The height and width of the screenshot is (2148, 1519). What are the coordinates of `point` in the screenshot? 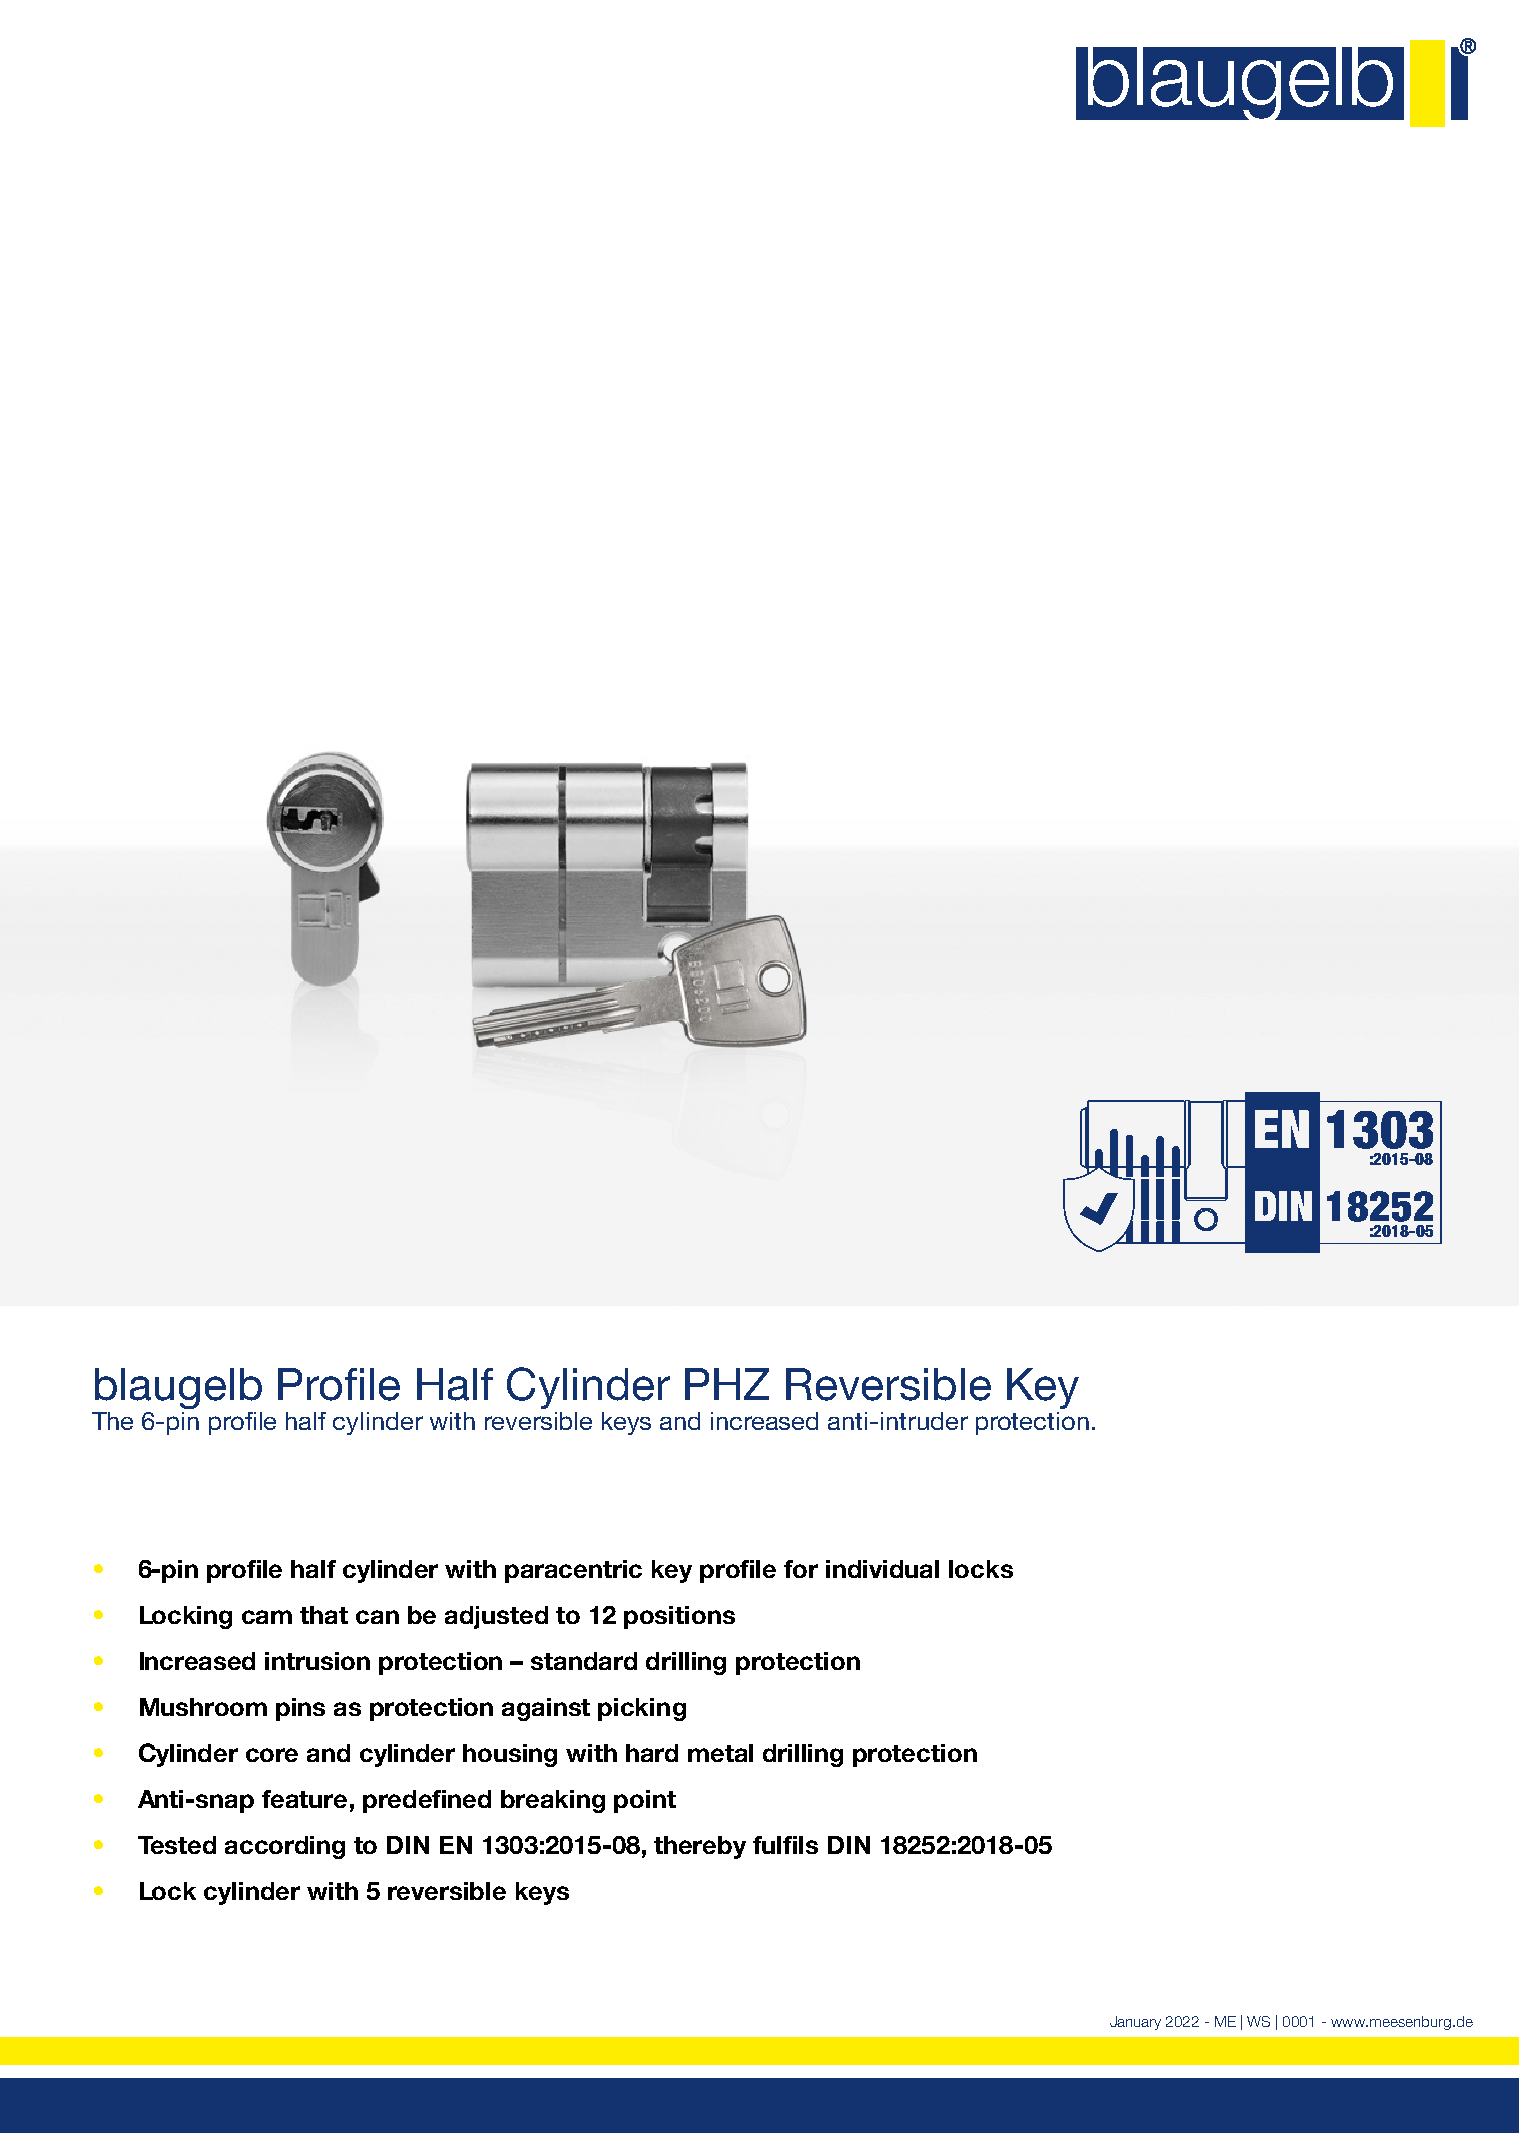 It's located at (645, 1801).
